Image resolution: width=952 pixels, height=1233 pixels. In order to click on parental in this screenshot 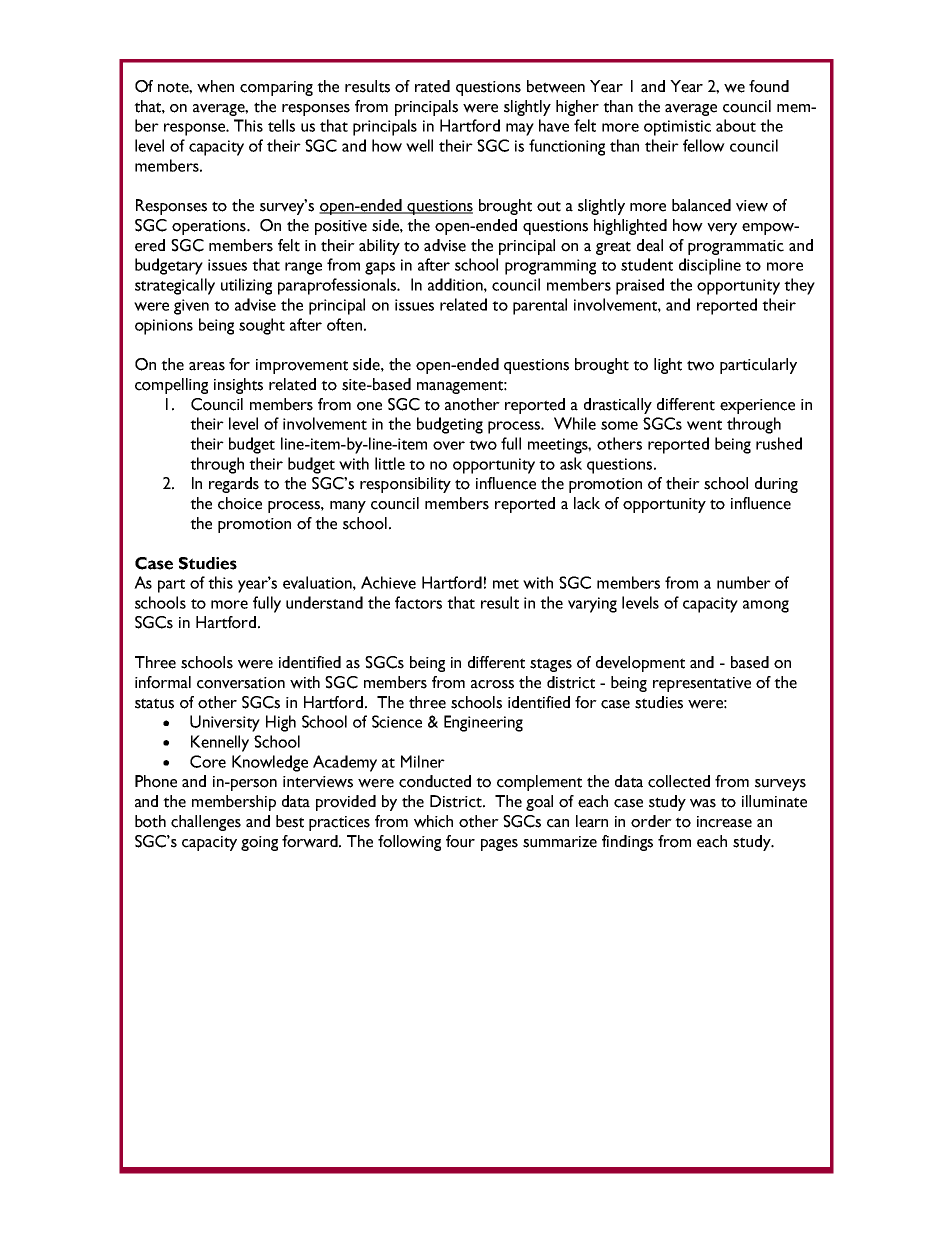, I will do `click(540, 306)`.
